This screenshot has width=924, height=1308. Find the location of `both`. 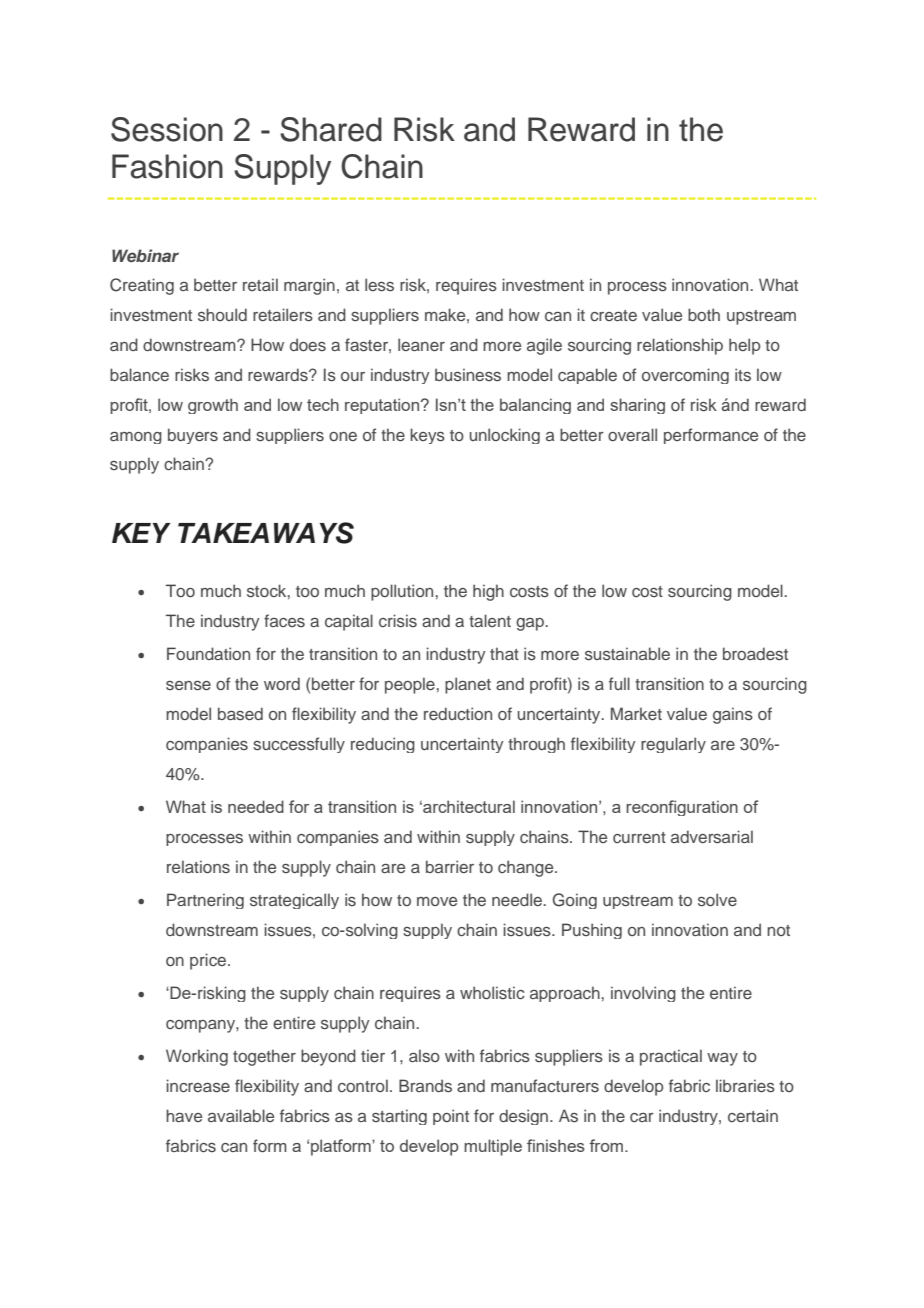

both is located at coordinates (704, 314).
